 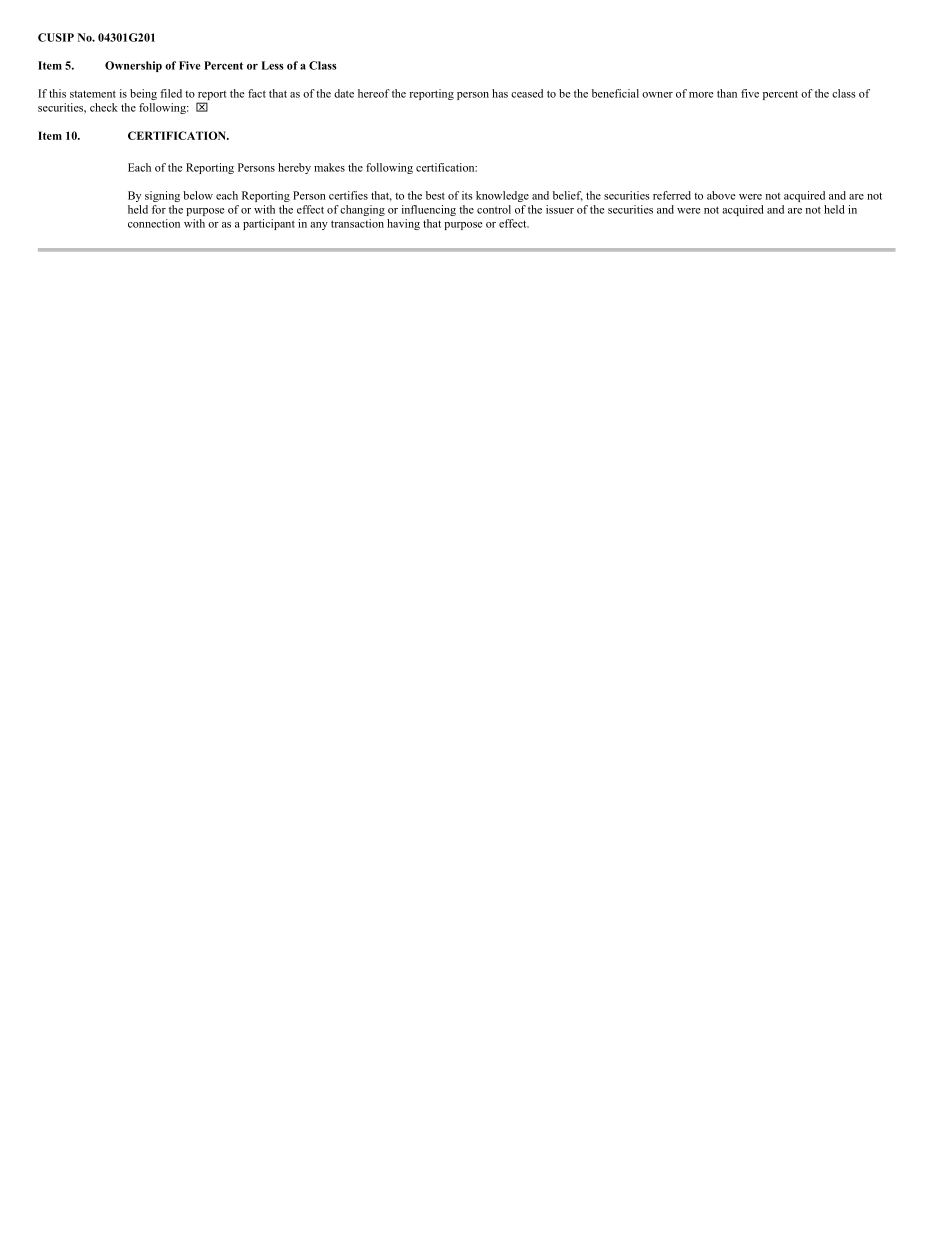 I want to click on beneficial, so click(x=615, y=93).
